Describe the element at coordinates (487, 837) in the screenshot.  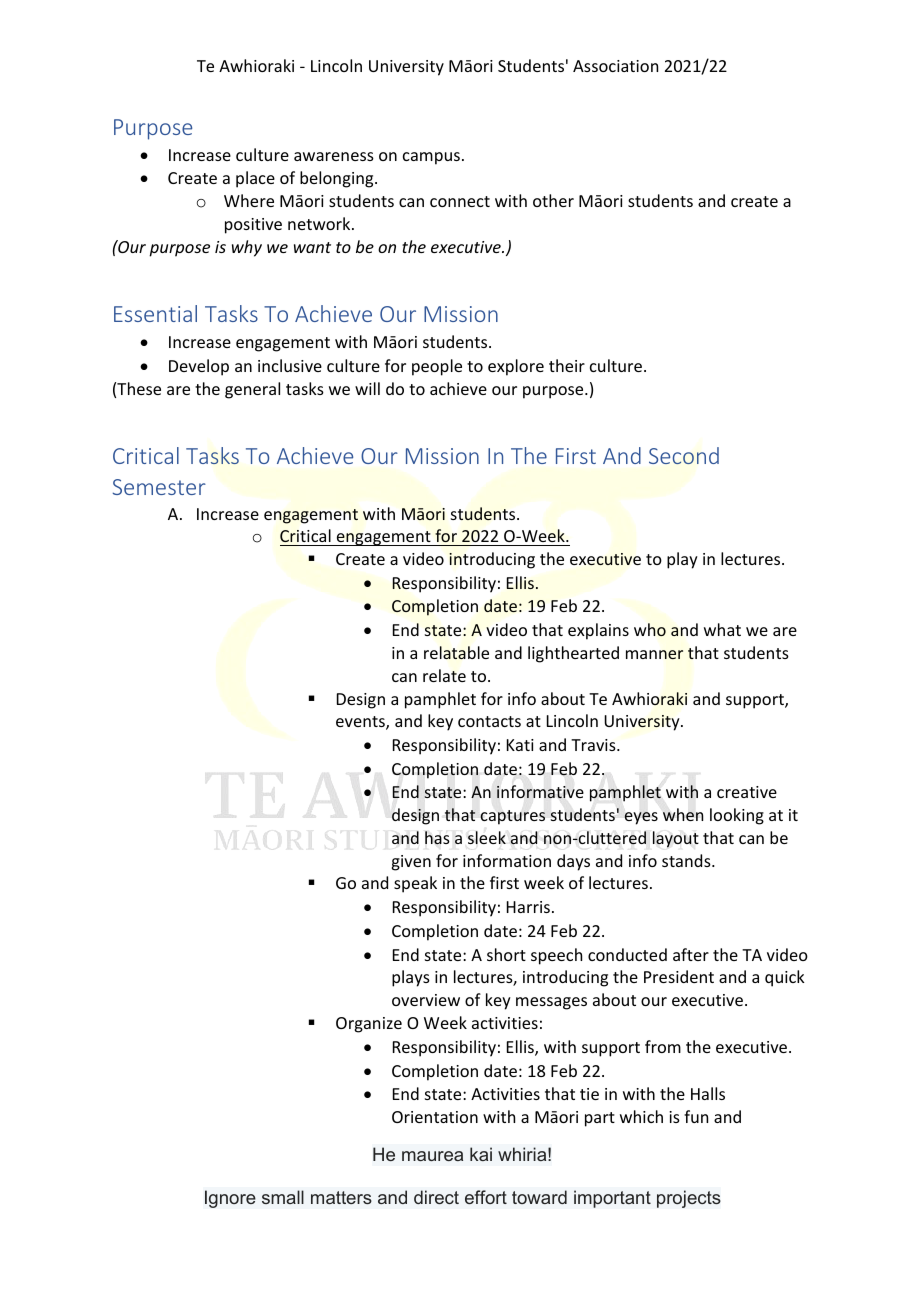
I see `sleek` at that location.
